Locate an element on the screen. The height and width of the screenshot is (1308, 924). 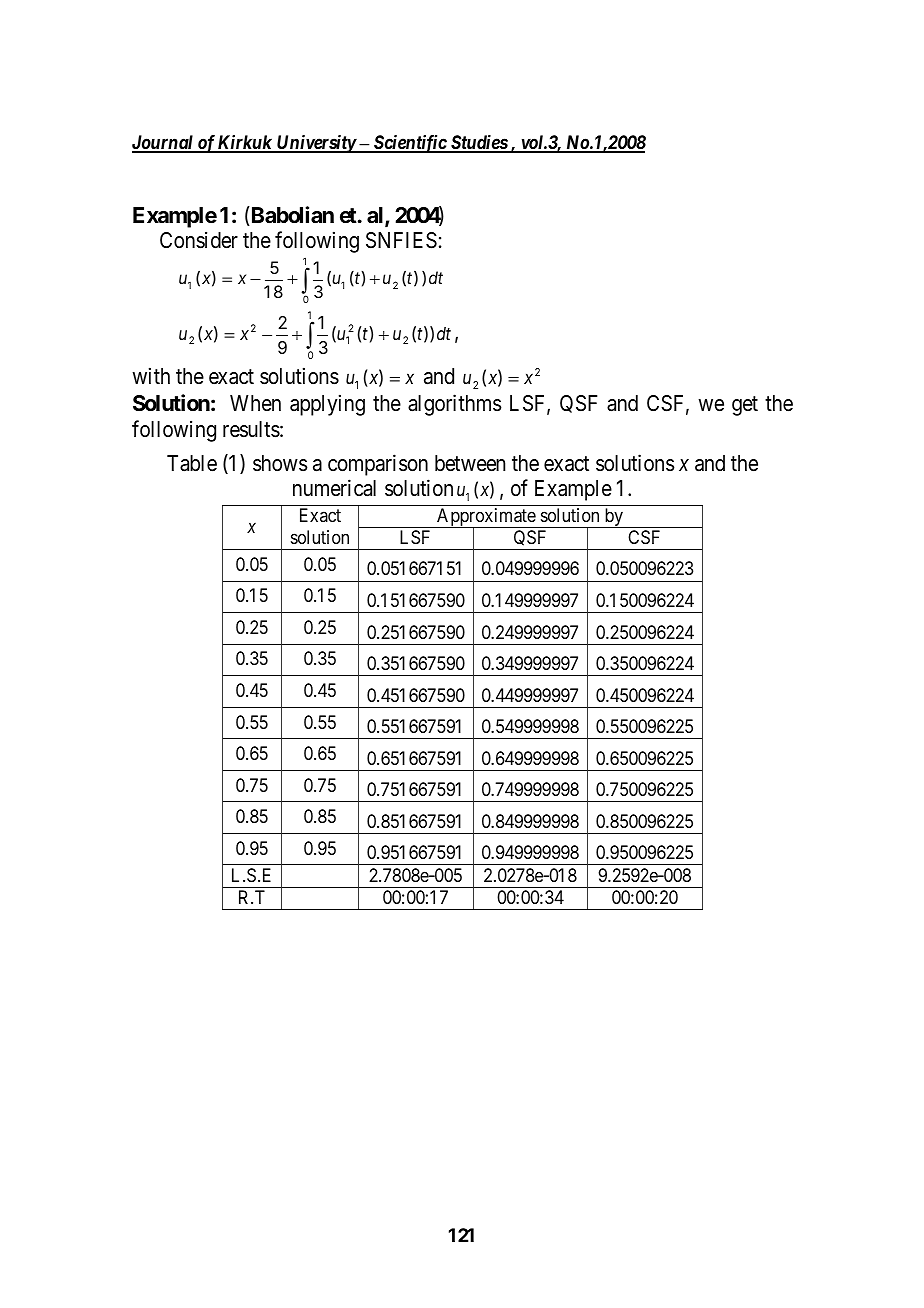
University is located at coordinates (316, 144).
